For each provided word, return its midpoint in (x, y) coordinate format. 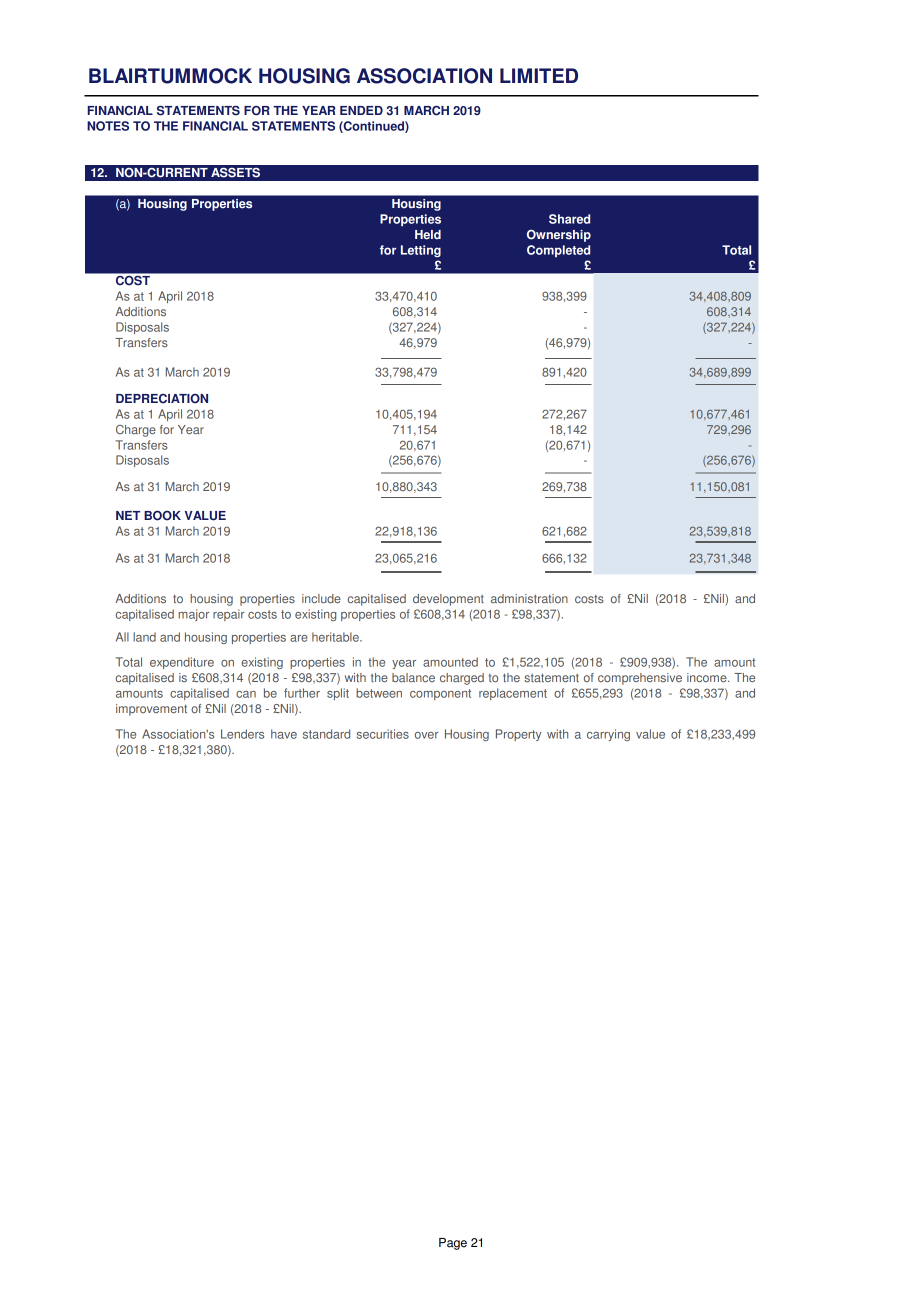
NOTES (108, 126)
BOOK (162, 515)
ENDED (361, 110)
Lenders (242, 734)
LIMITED (539, 75)
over (427, 735)
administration (529, 598)
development (448, 600)
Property (518, 735)
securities (383, 734)
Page (453, 1244)
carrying (608, 735)
